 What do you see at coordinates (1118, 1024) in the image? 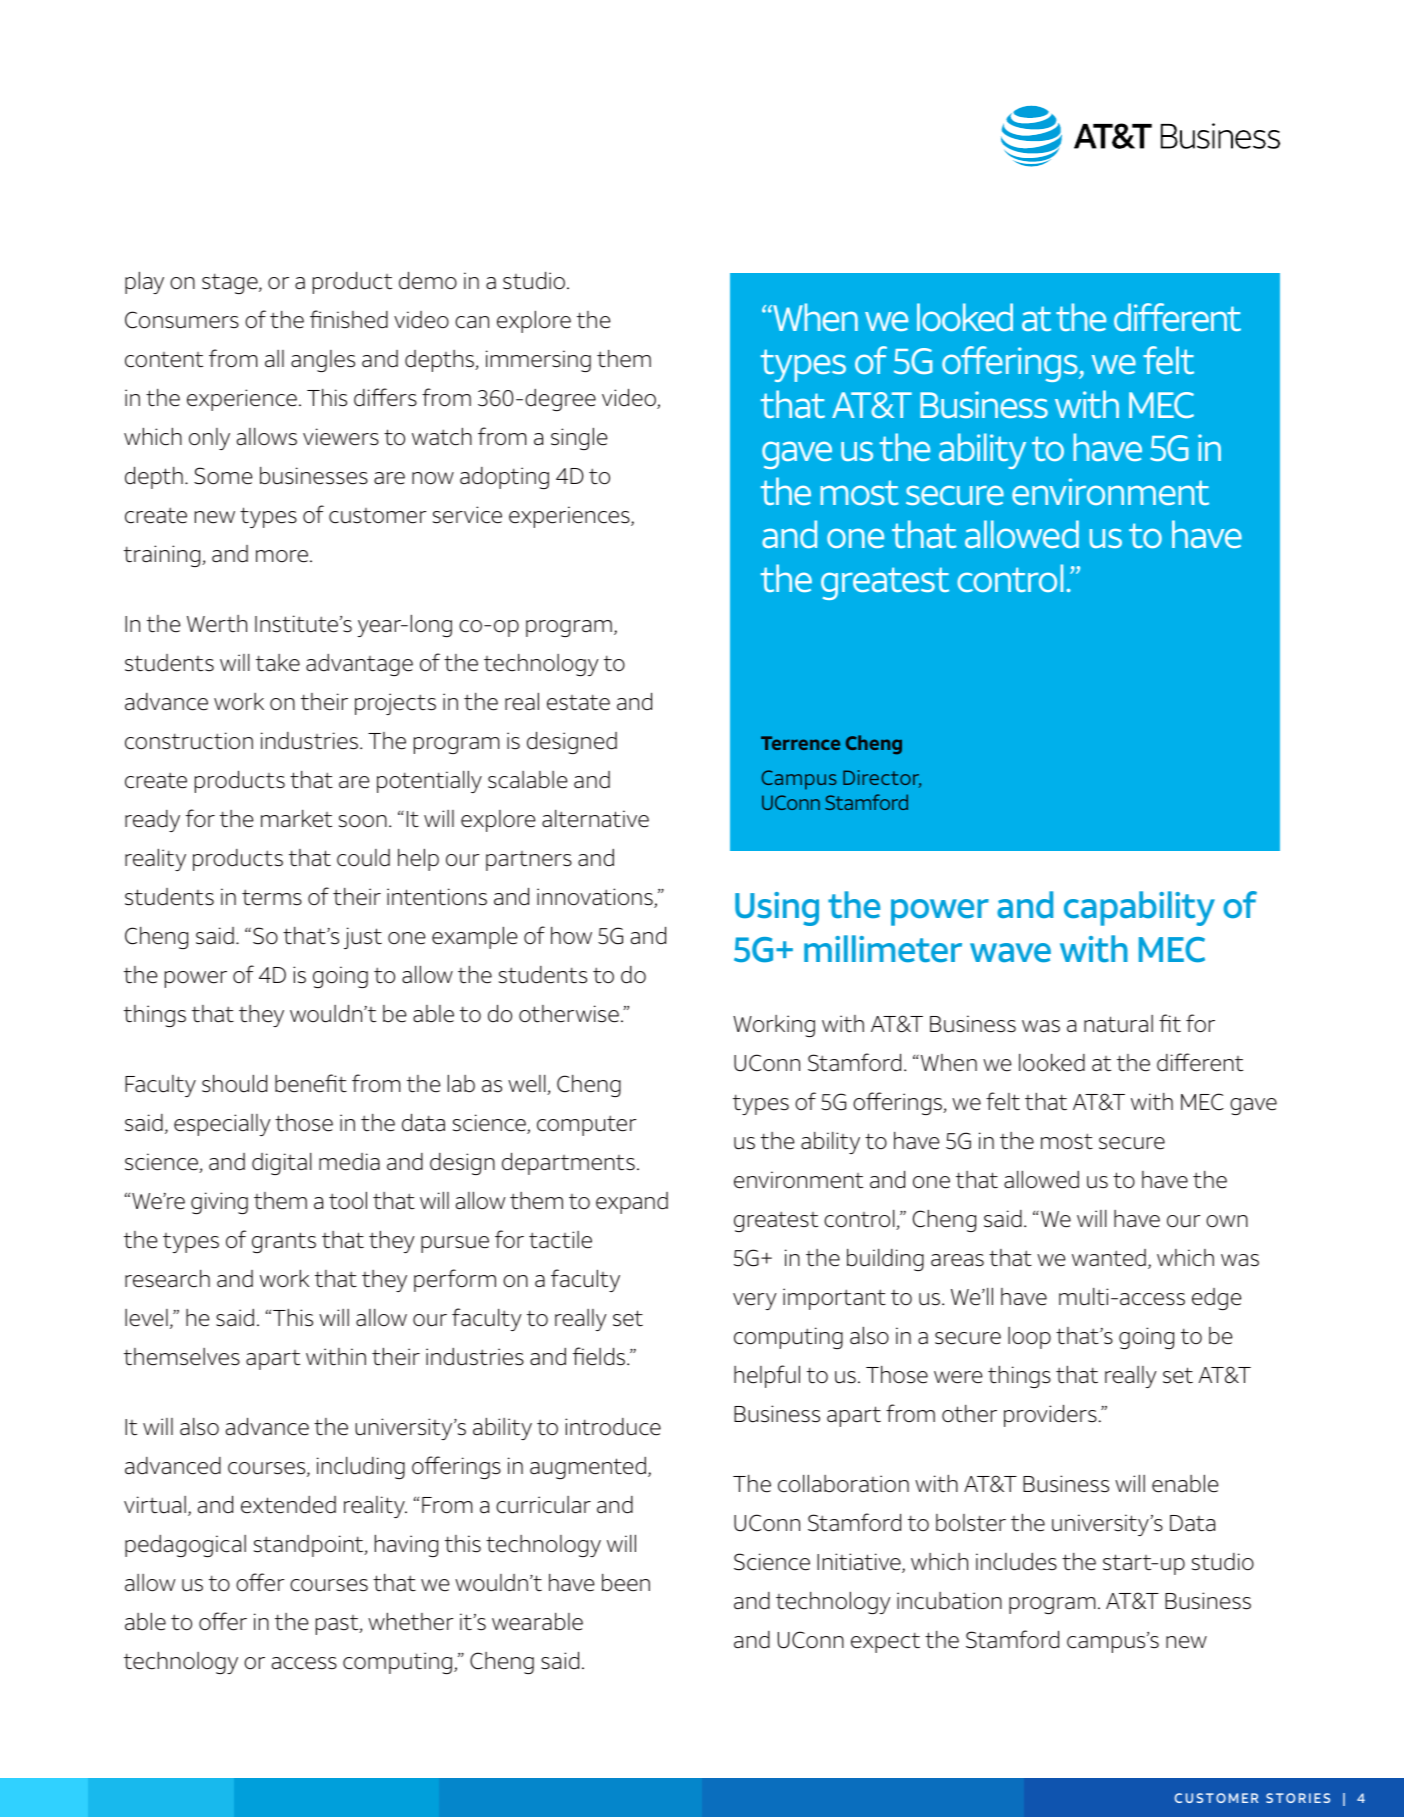
I see `natural` at bounding box center [1118, 1024].
